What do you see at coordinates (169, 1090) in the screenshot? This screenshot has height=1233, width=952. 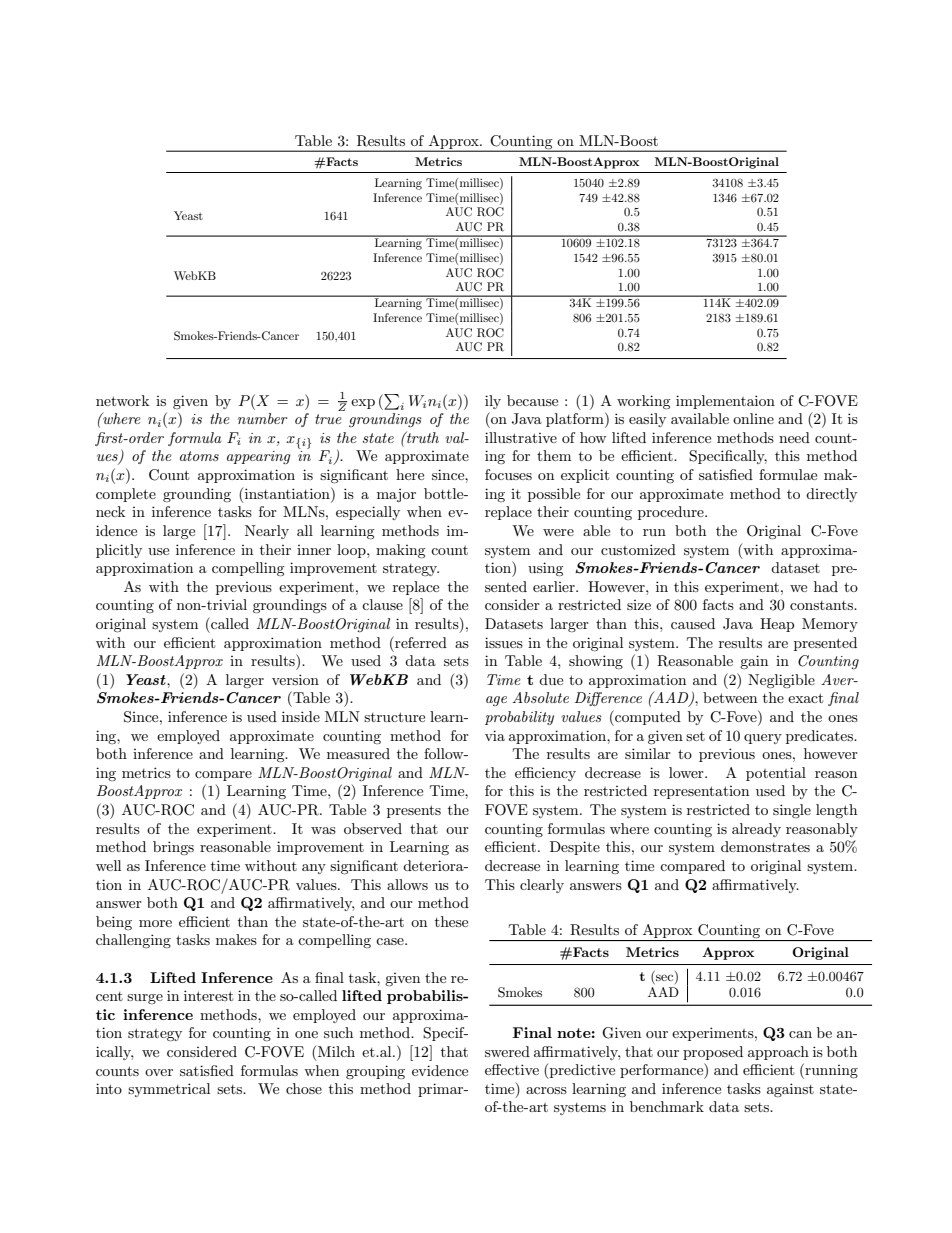 I see `symmetrical` at bounding box center [169, 1090].
